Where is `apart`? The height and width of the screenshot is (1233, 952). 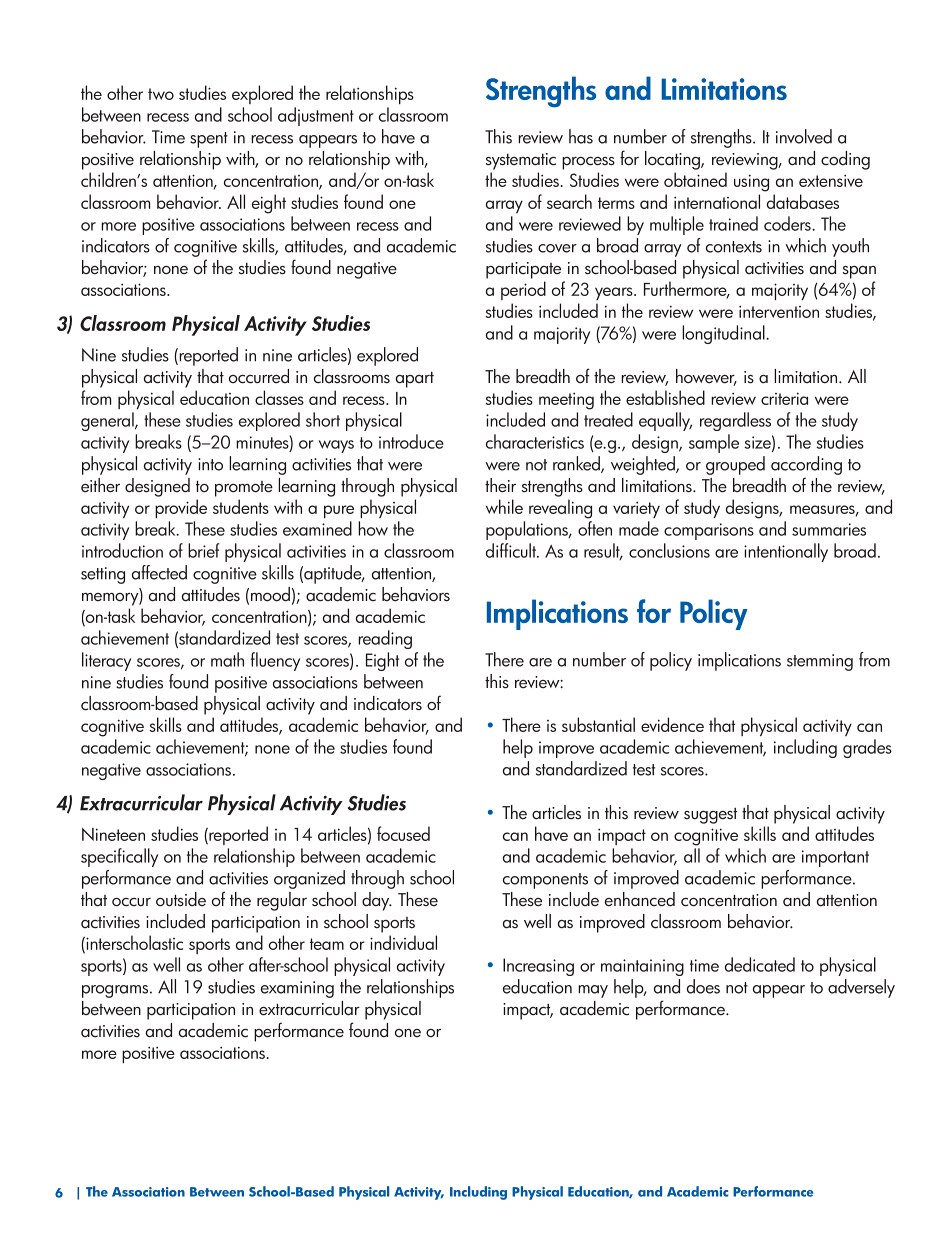 apart is located at coordinates (415, 379).
